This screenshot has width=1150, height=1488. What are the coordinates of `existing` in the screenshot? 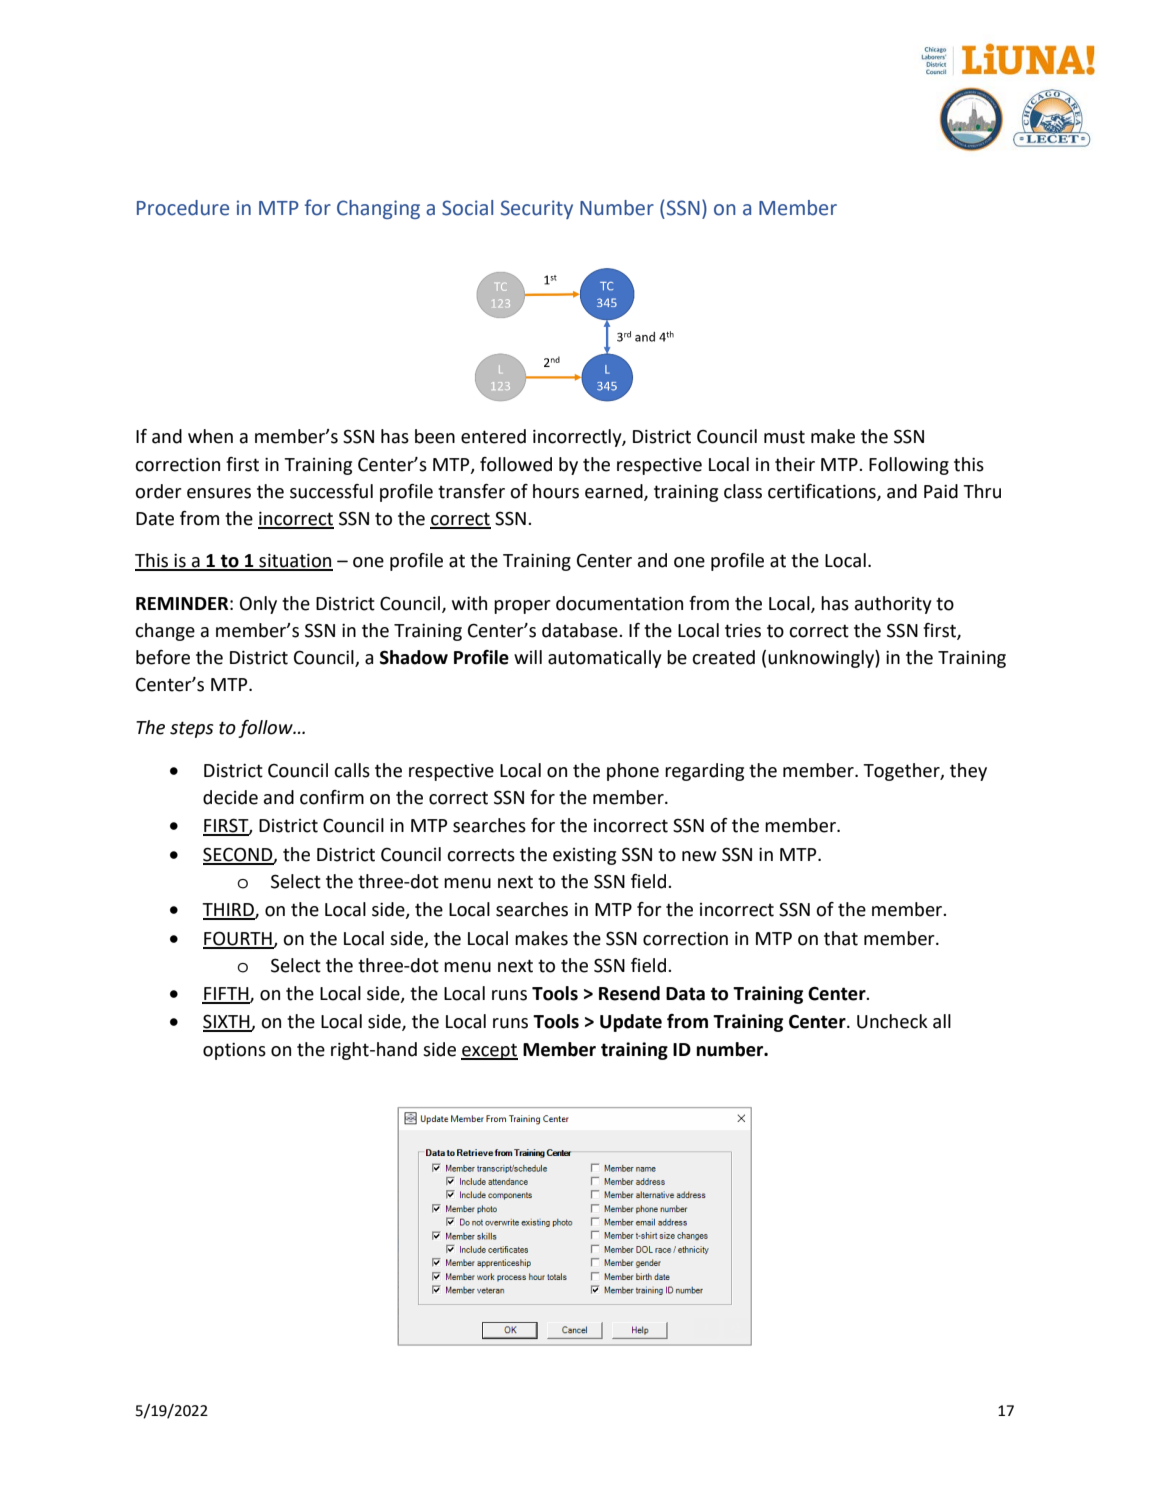 It's located at (584, 856).
